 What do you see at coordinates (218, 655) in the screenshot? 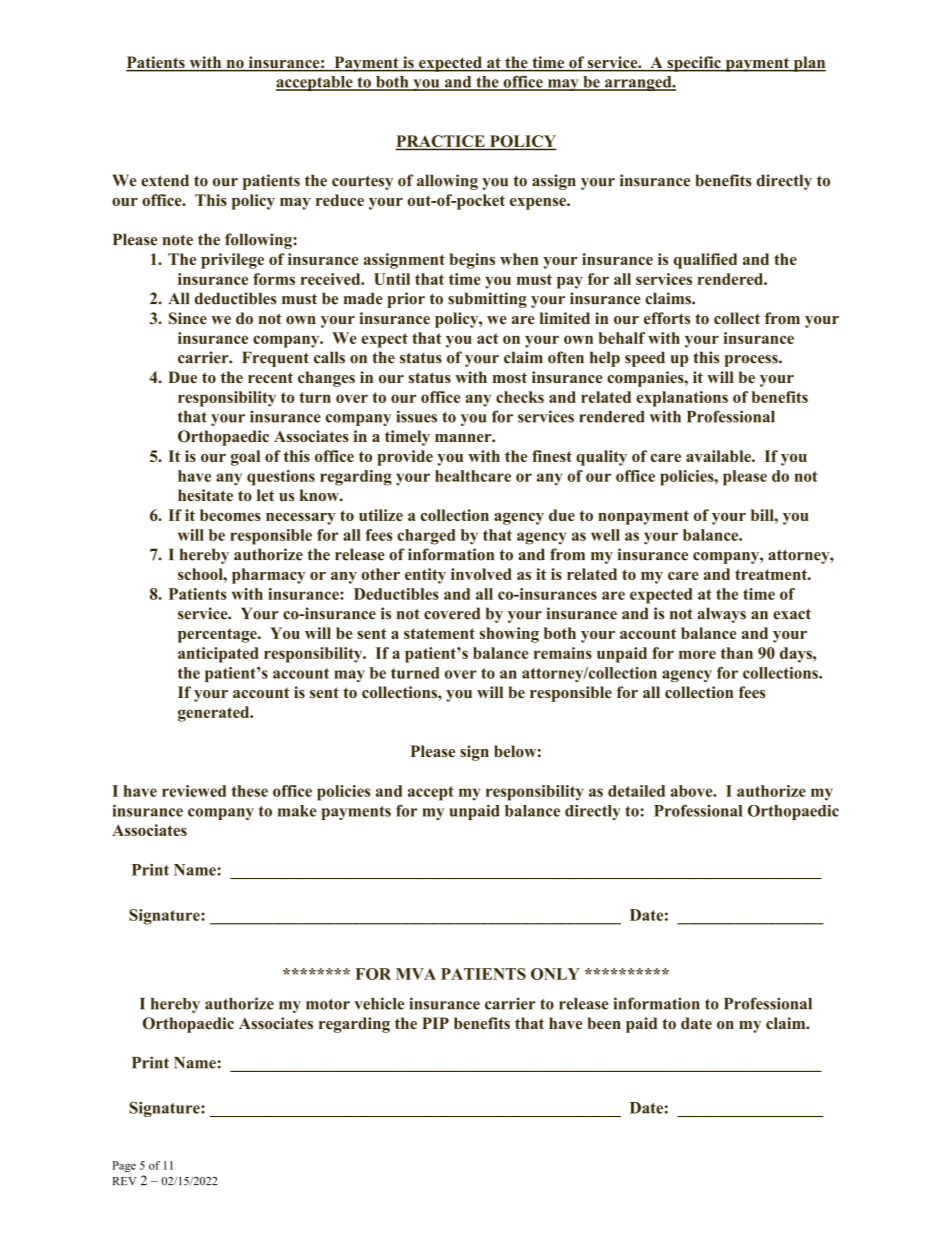
I see `anticipated` at bounding box center [218, 655].
